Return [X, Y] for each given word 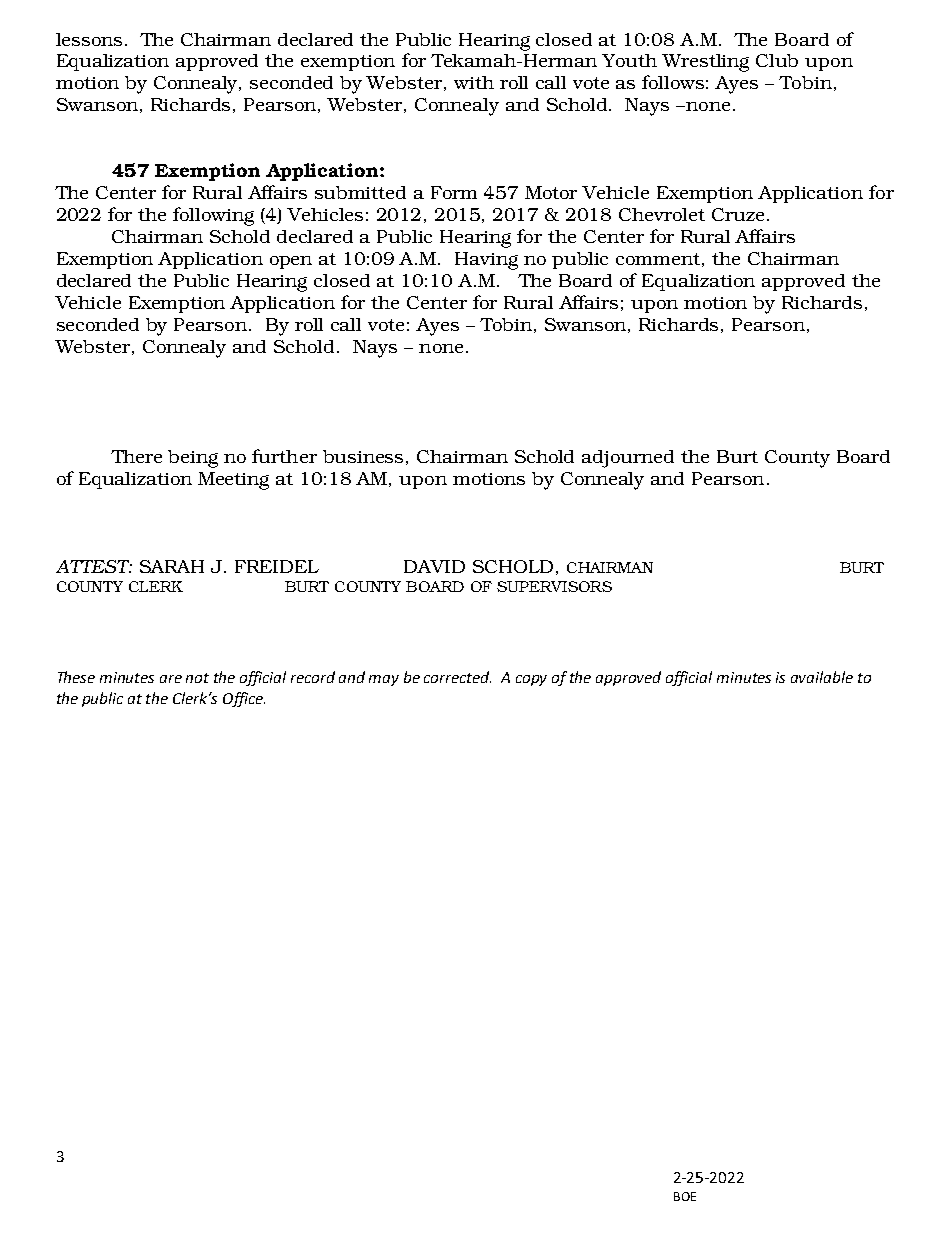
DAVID [434, 566]
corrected [457, 677]
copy [531, 680]
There [136, 456]
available [822, 677]
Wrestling [705, 63]
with [474, 82]
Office [244, 699]
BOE [685, 1196]
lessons [89, 39]
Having [486, 261]
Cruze [738, 214]
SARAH [172, 566]
